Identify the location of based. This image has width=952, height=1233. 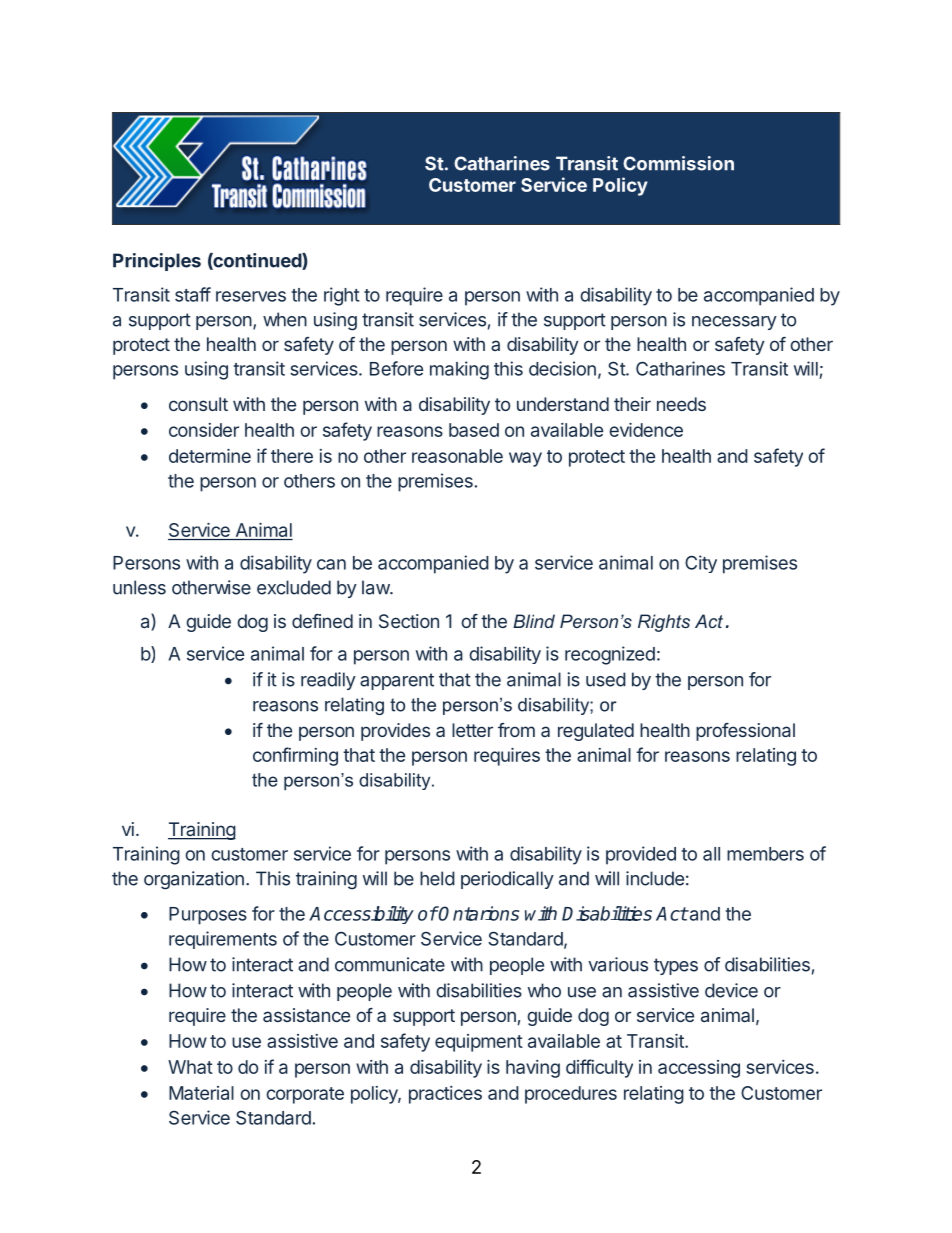
(474, 430).
